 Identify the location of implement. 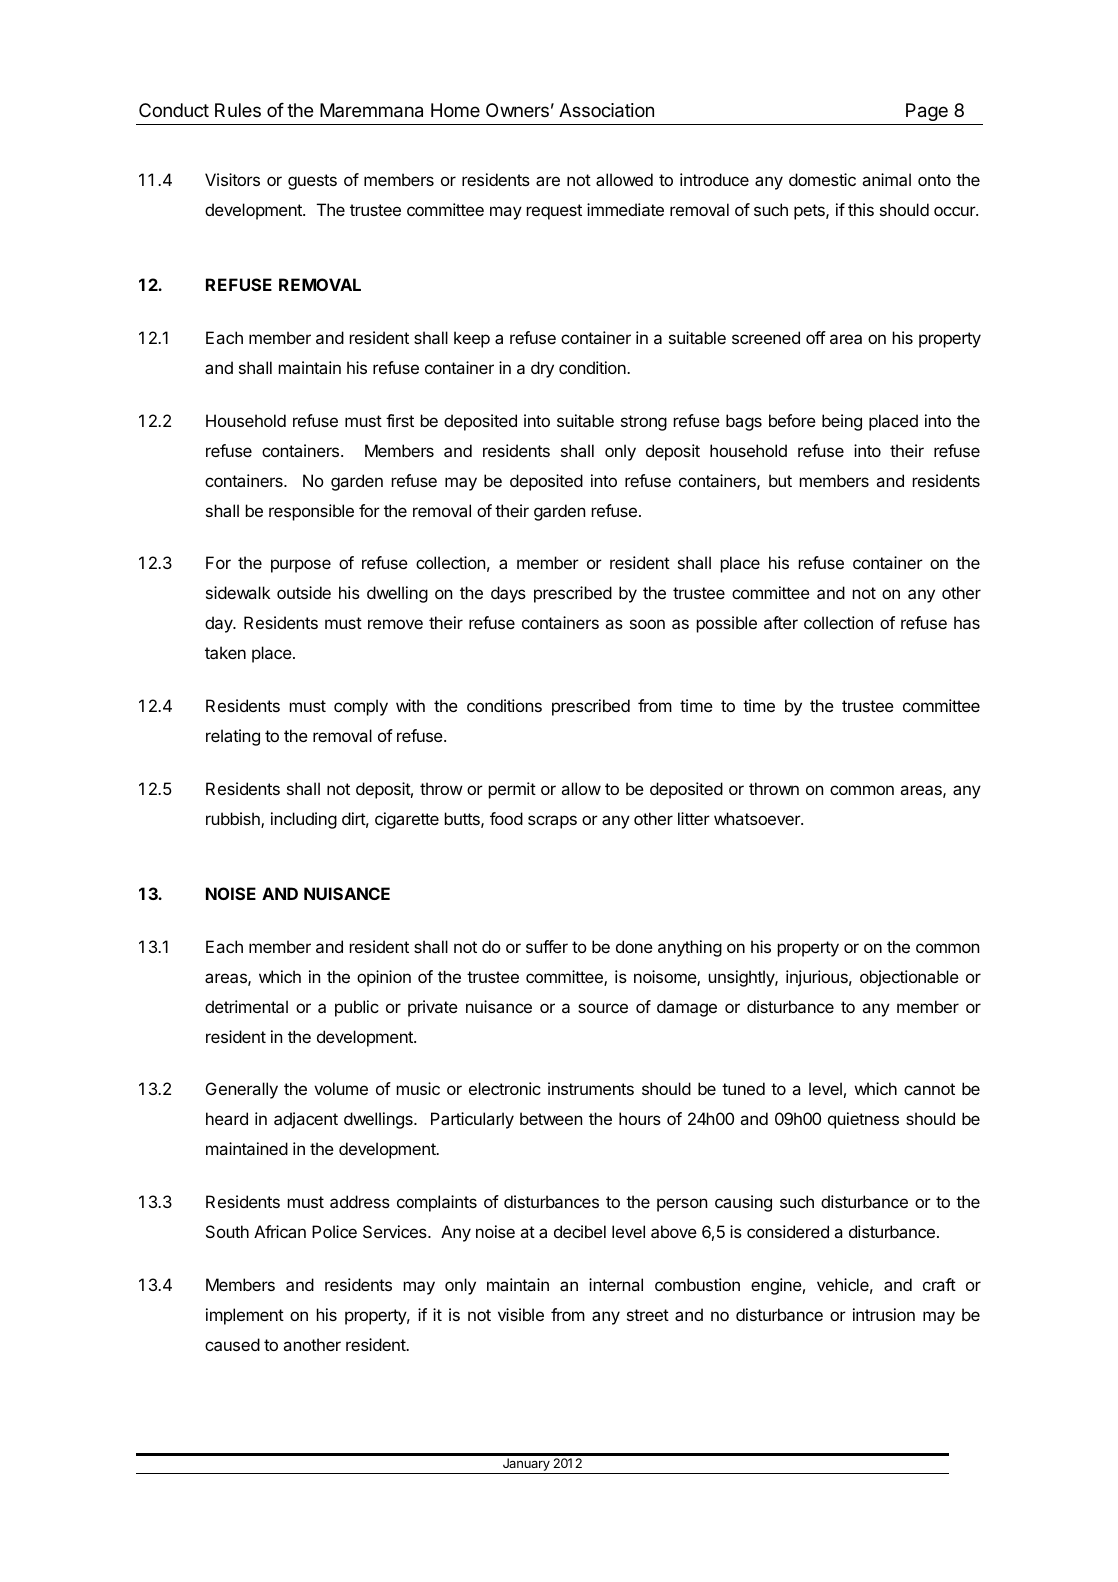
(245, 1316).
